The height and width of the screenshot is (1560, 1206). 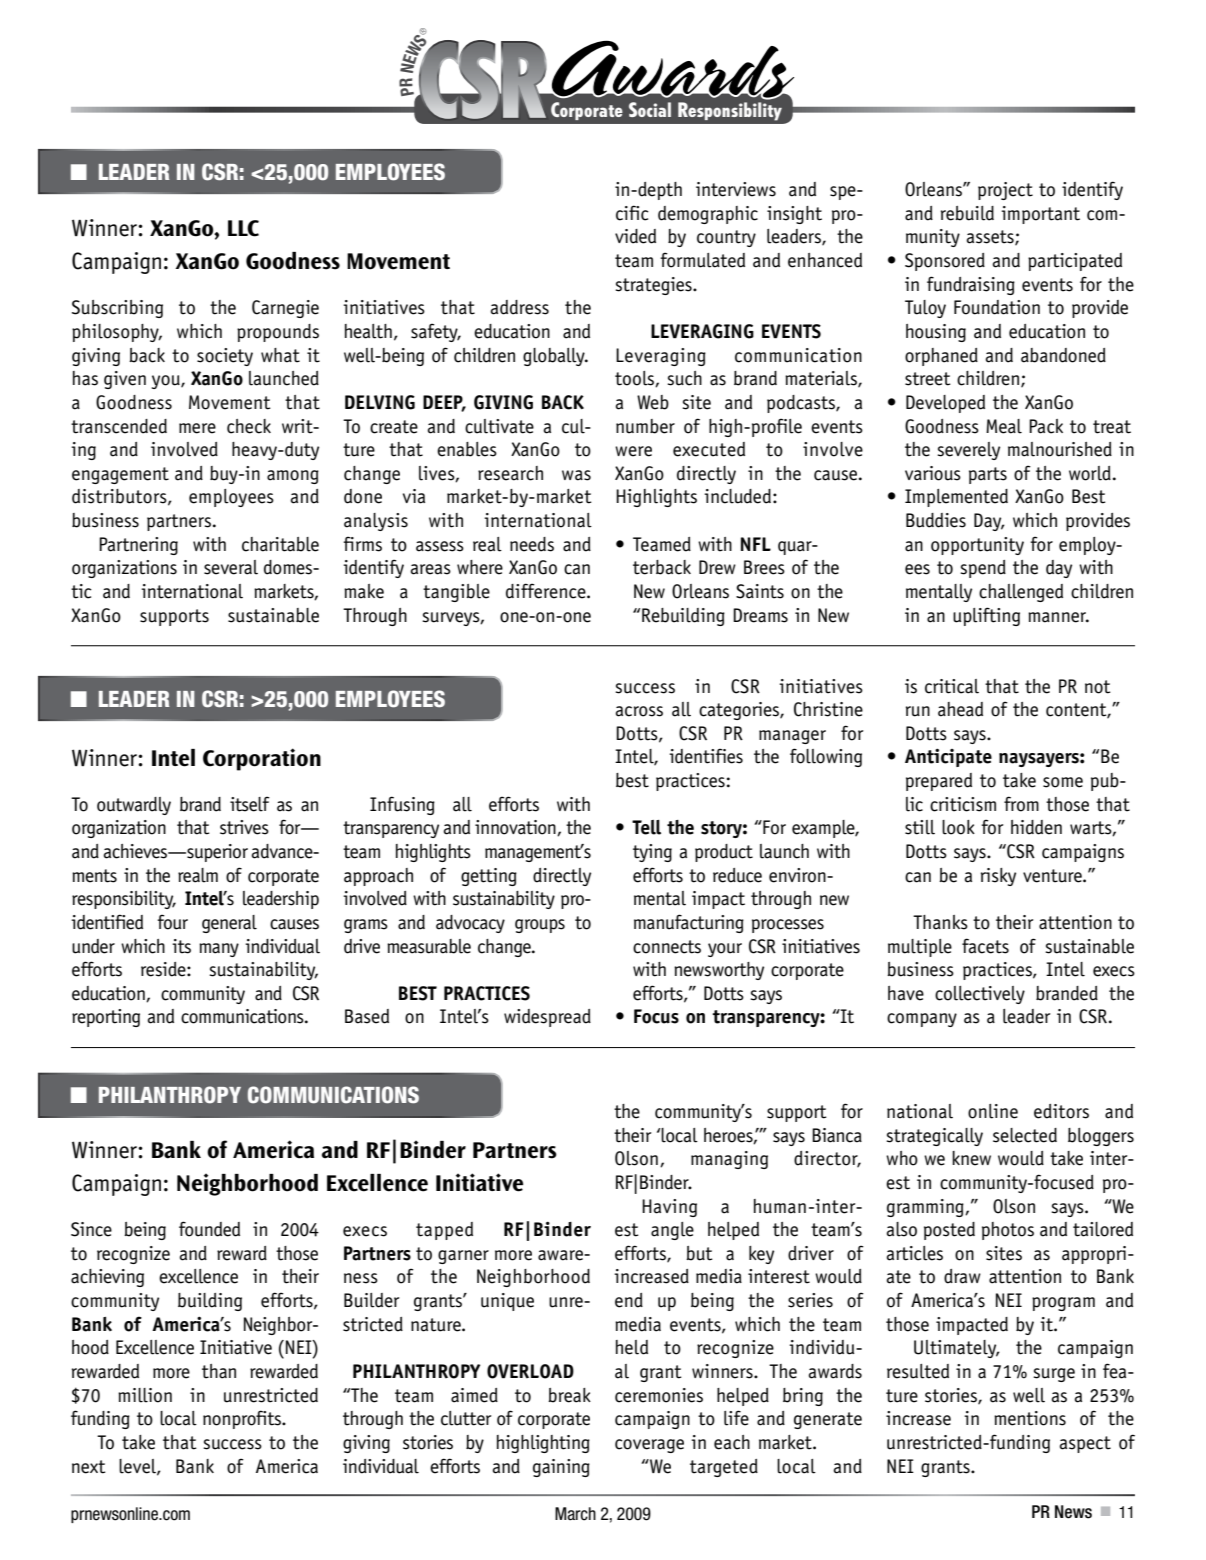 What do you see at coordinates (243, 1419) in the screenshot?
I see `nonprofits` at bounding box center [243, 1419].
